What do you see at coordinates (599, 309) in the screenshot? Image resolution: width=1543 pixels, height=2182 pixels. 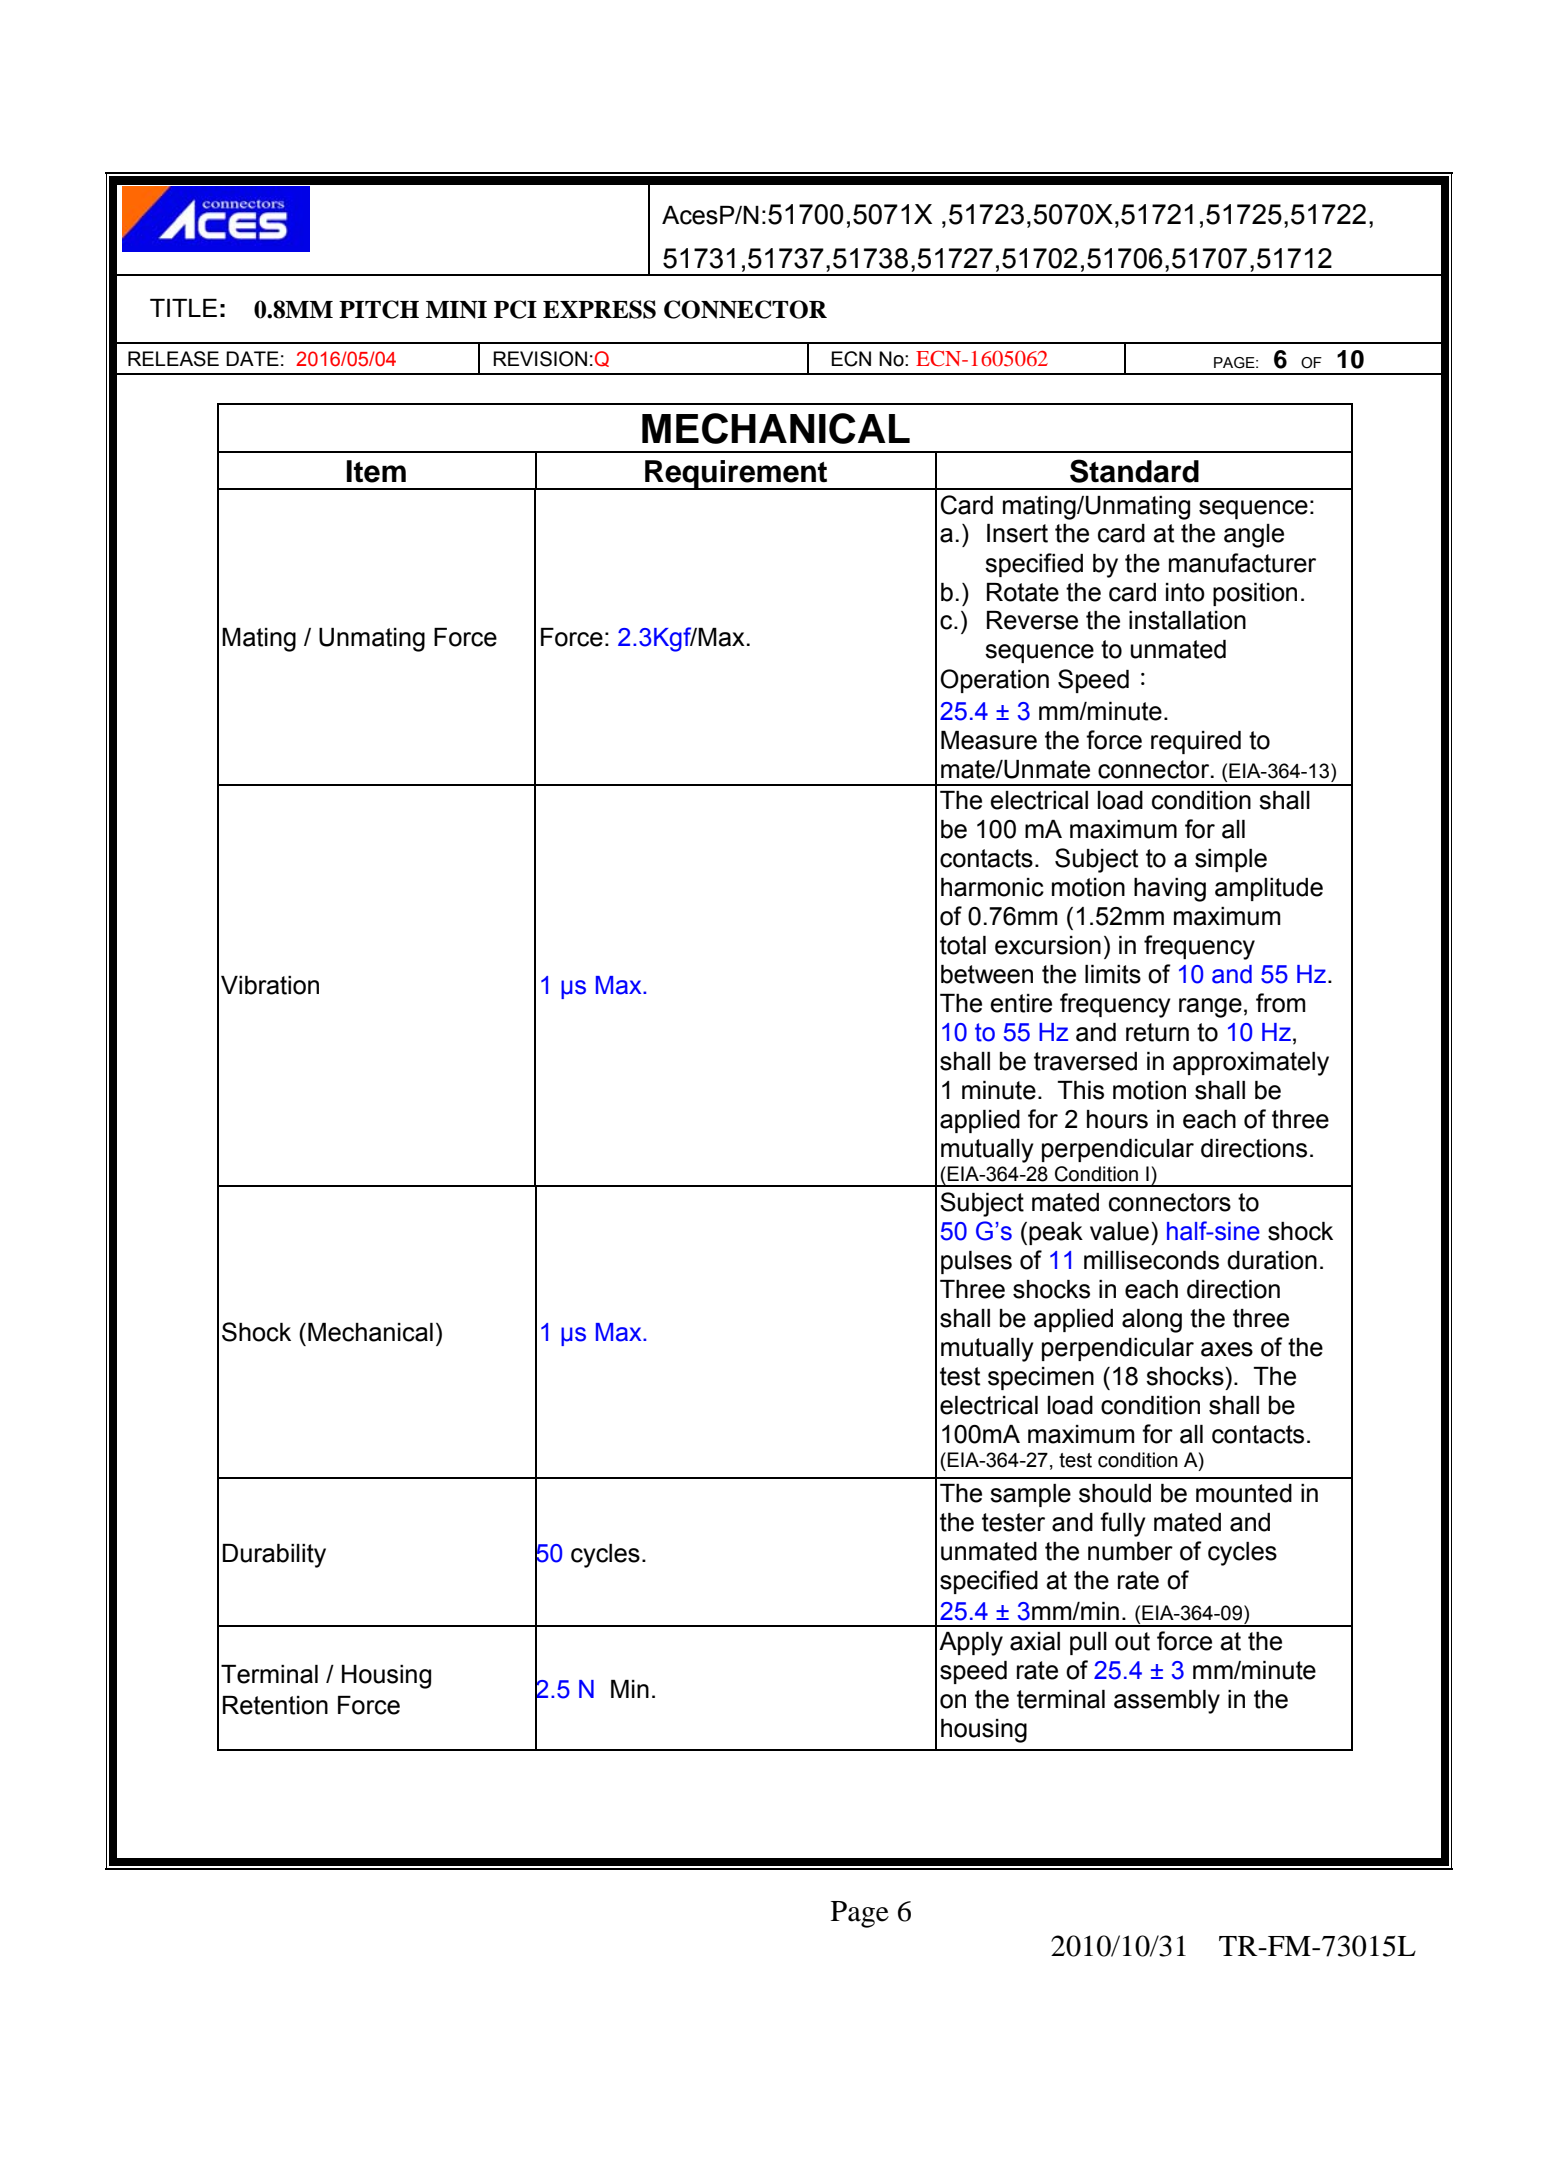 I see `EXPRESS` at bounding box center [599, 309].
